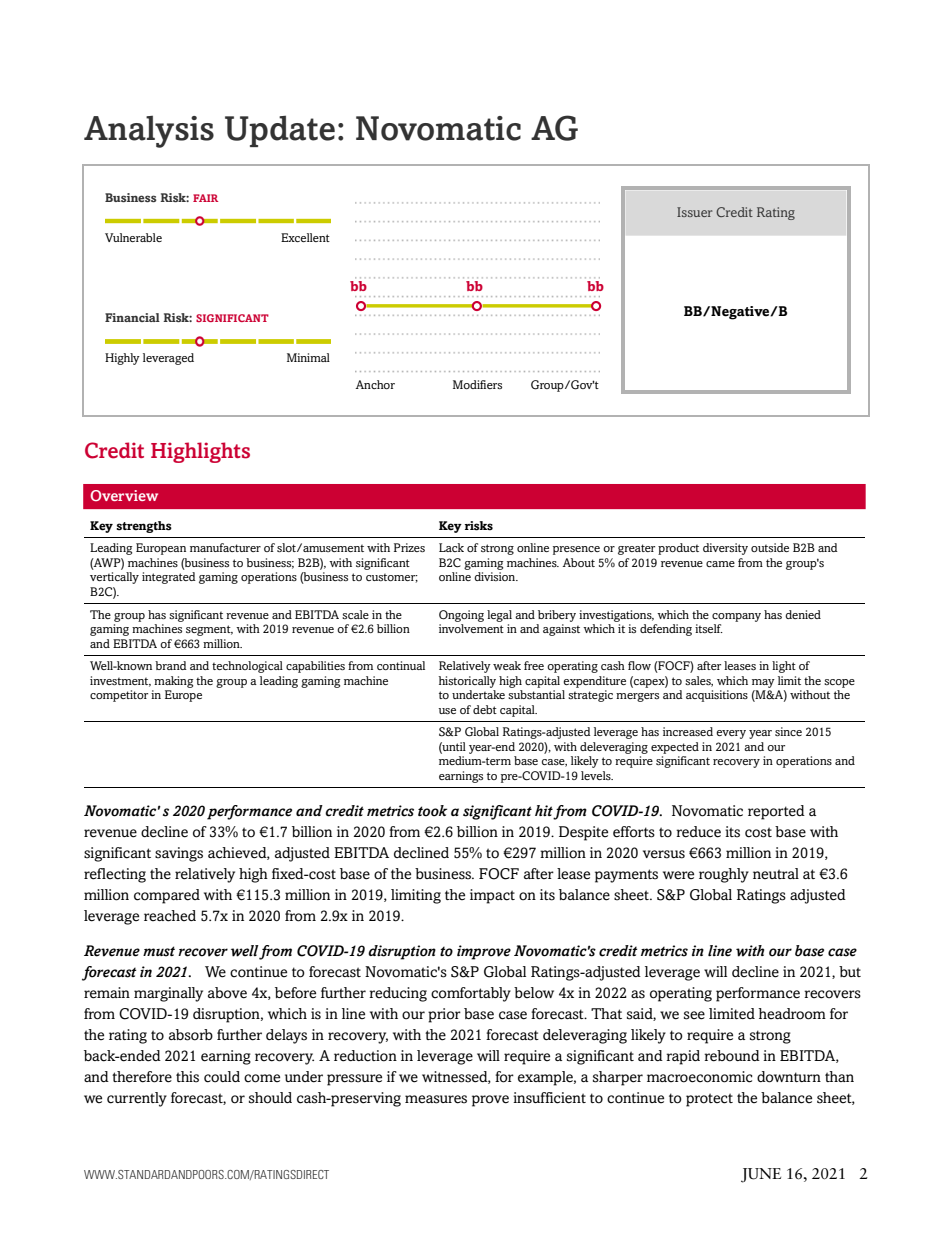 The image size is (952, 1233). Describe the element at coordinates (477, 384) in the image. I see `Modifiers` at that location.
